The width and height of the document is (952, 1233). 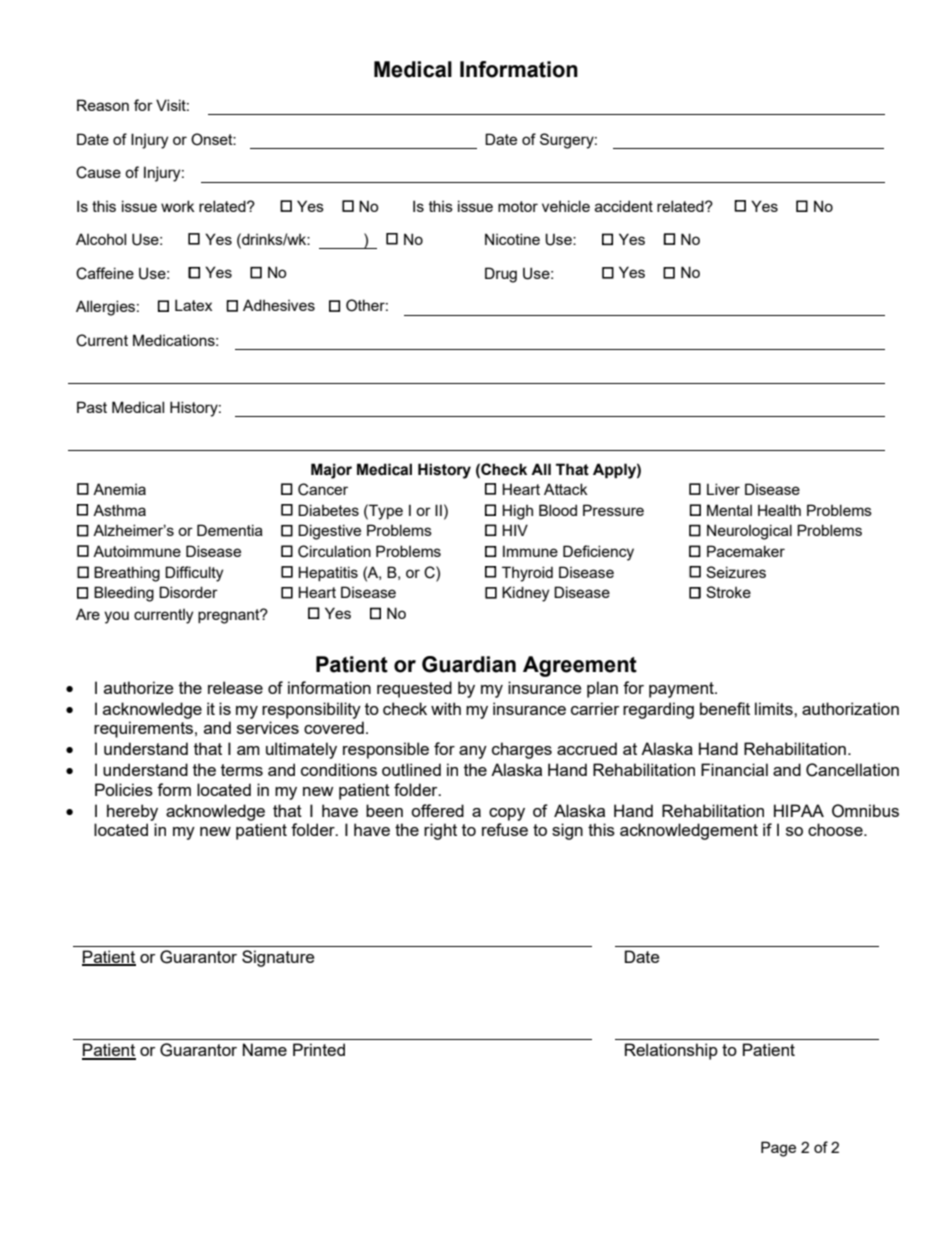 What do you see at coordinates (265, 1049) in the document?
I see `Name` at bounding box center [265, 1049].
